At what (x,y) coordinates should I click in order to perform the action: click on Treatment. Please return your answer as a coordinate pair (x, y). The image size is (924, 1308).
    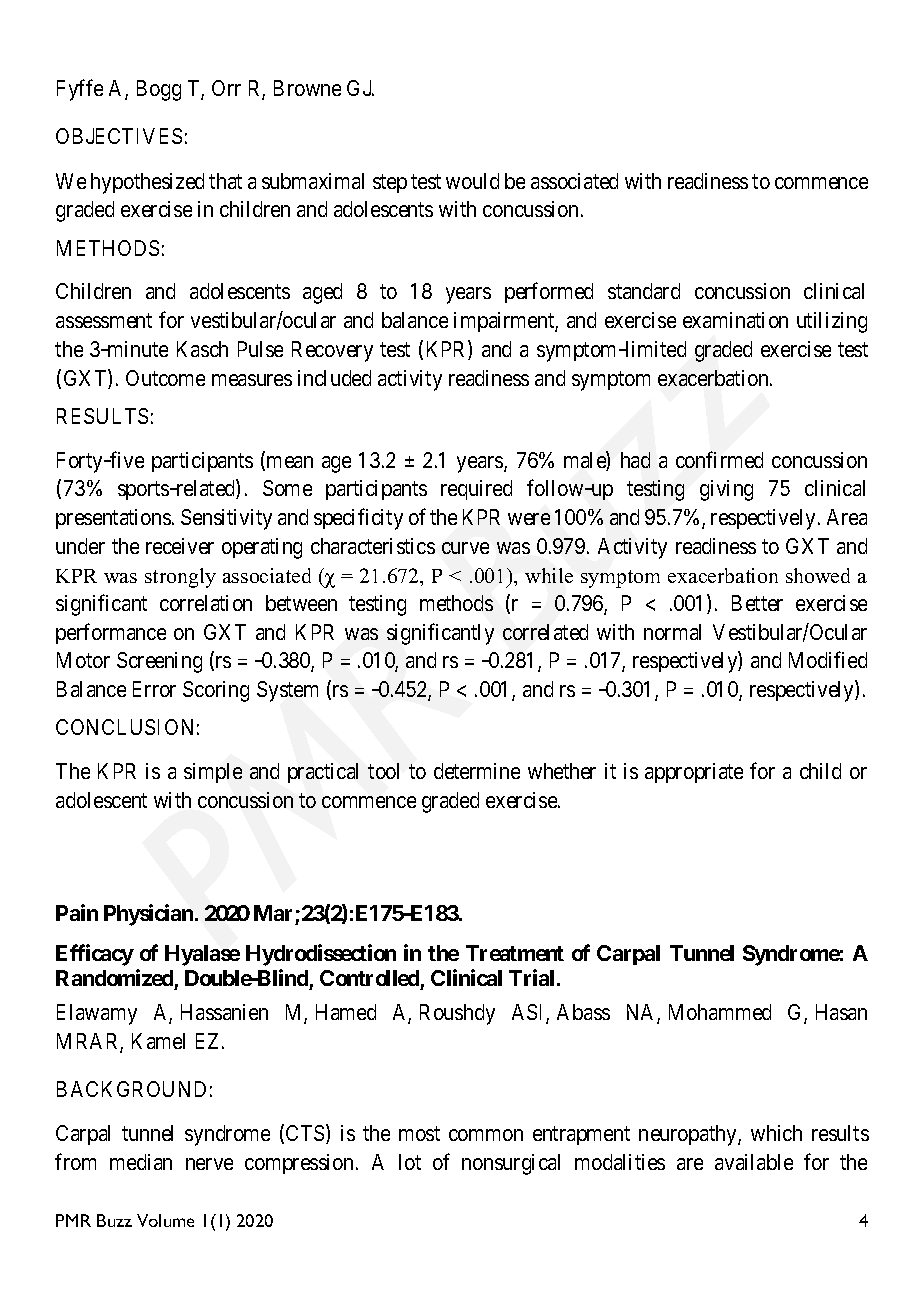
    Looking at the image, I should click on (515, 953).
